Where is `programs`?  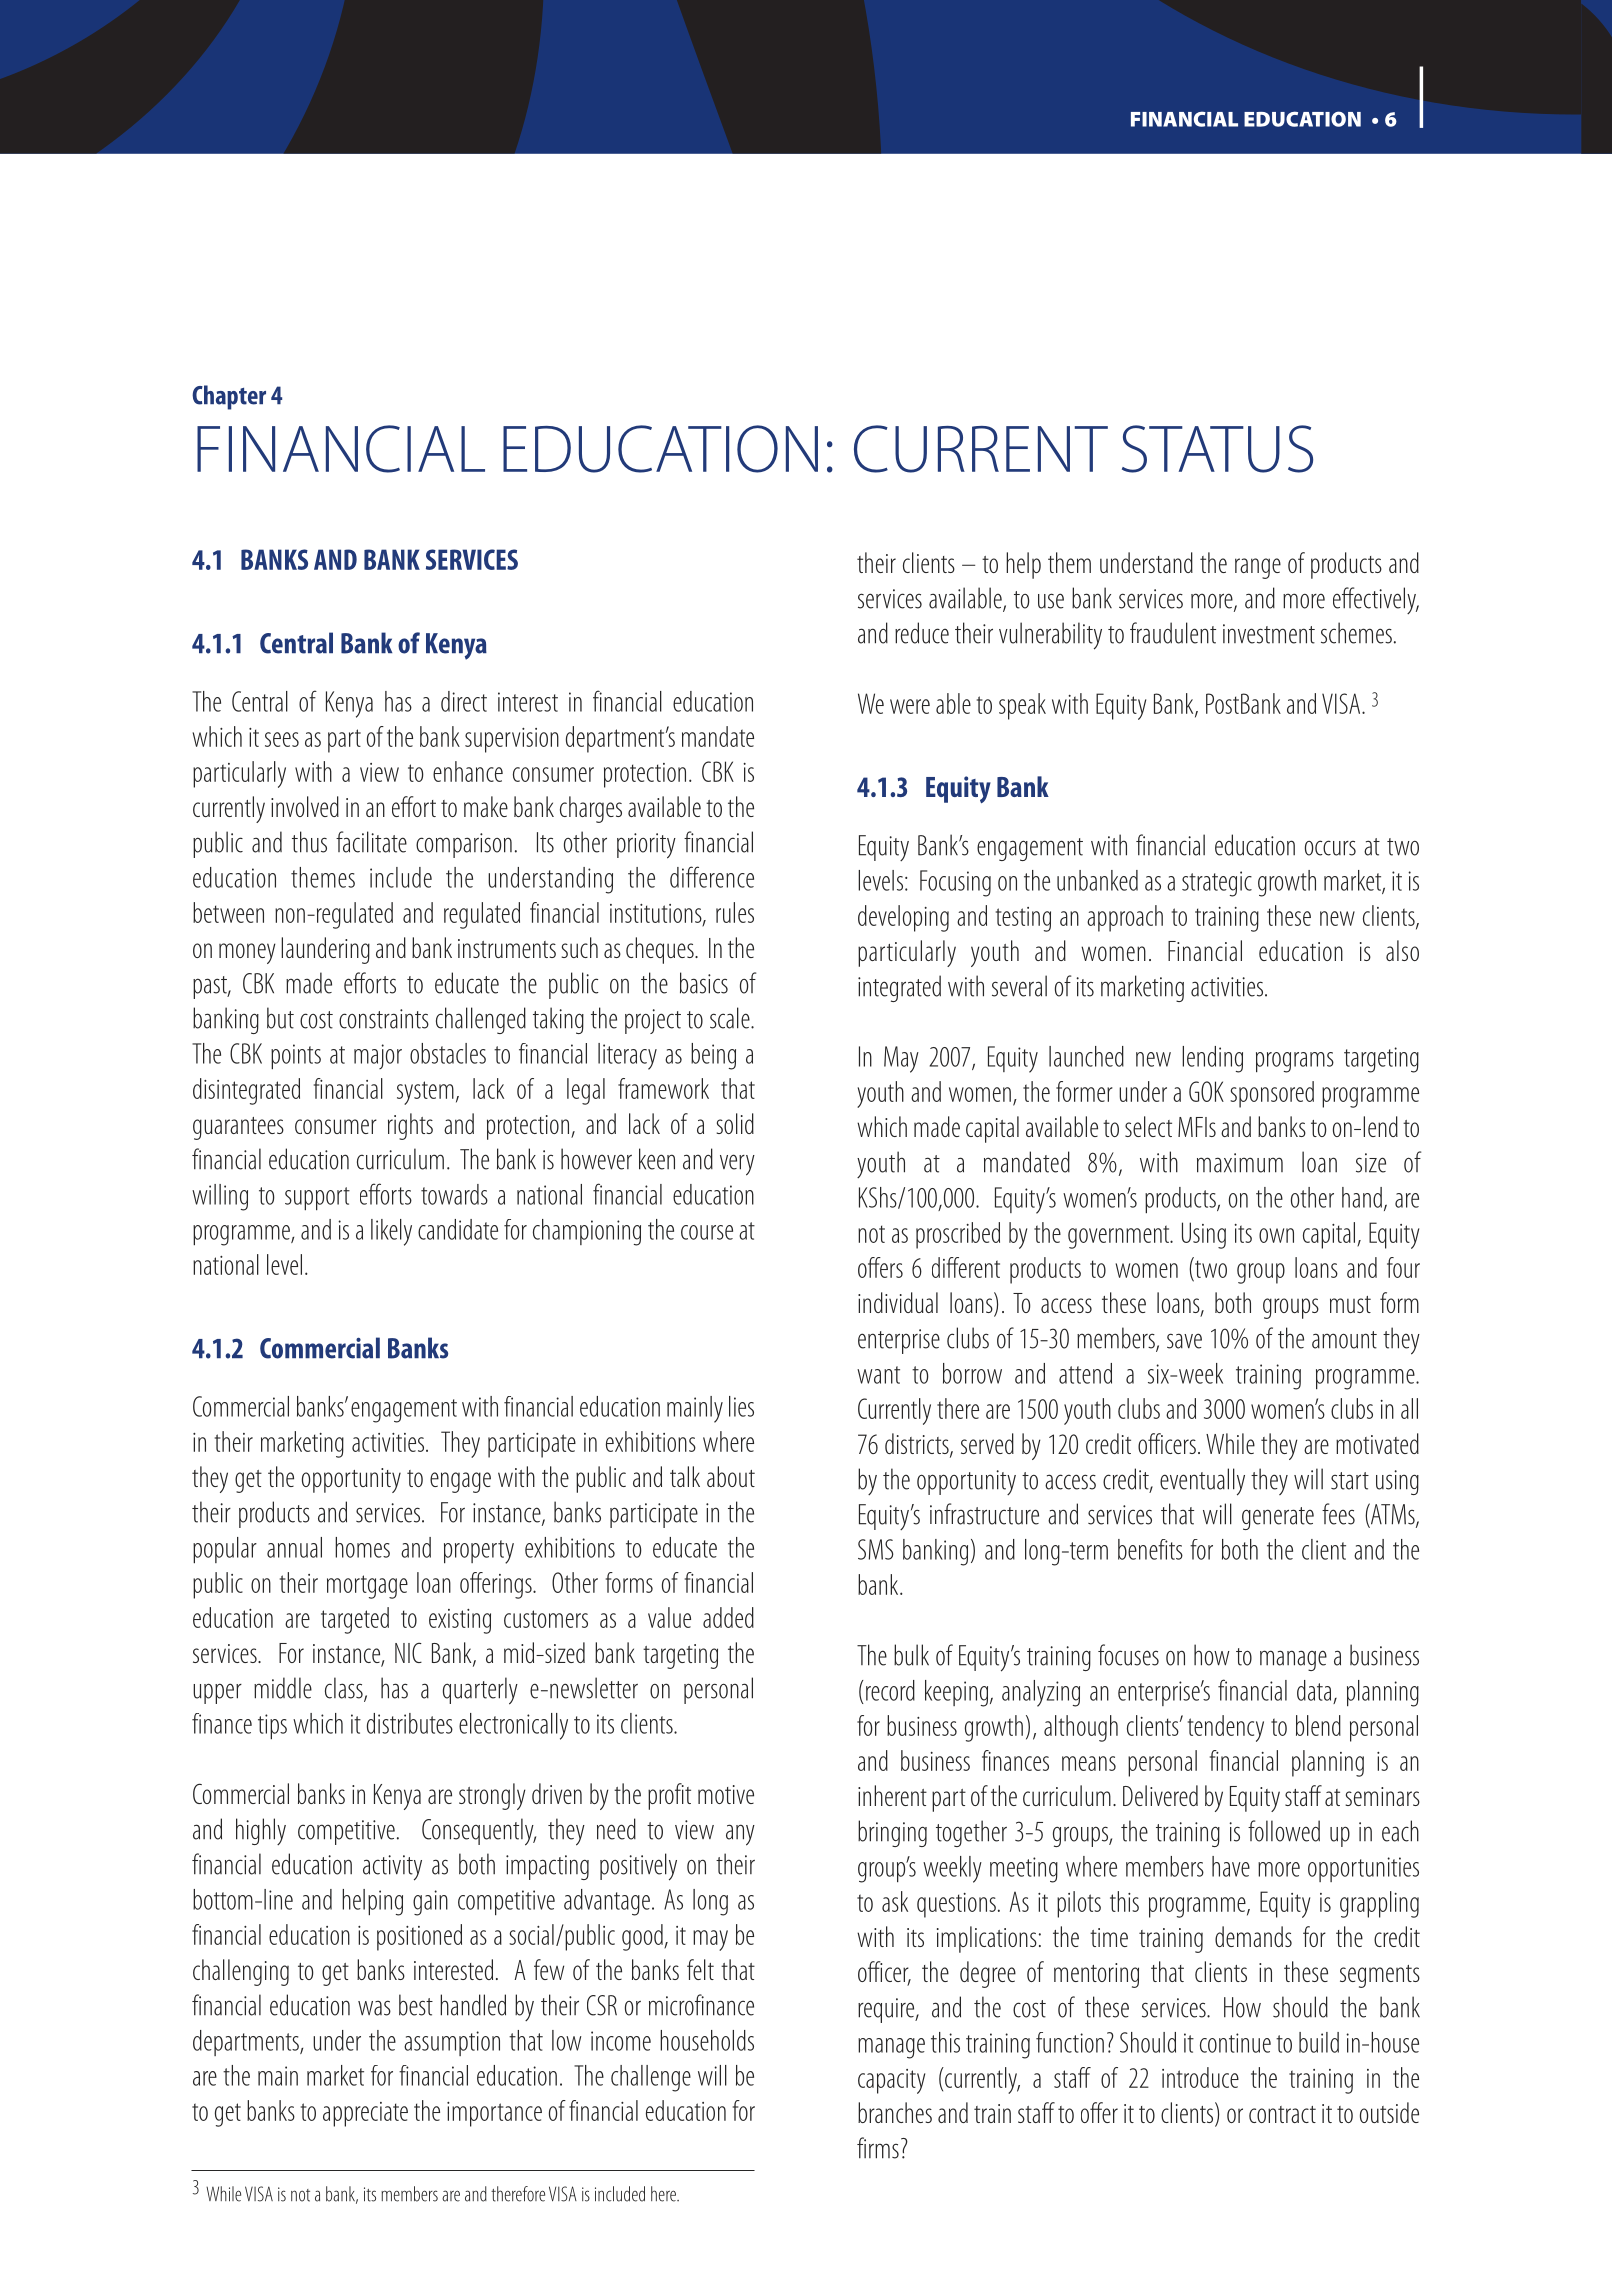
programs is located at coordinates (1295, 1062).
